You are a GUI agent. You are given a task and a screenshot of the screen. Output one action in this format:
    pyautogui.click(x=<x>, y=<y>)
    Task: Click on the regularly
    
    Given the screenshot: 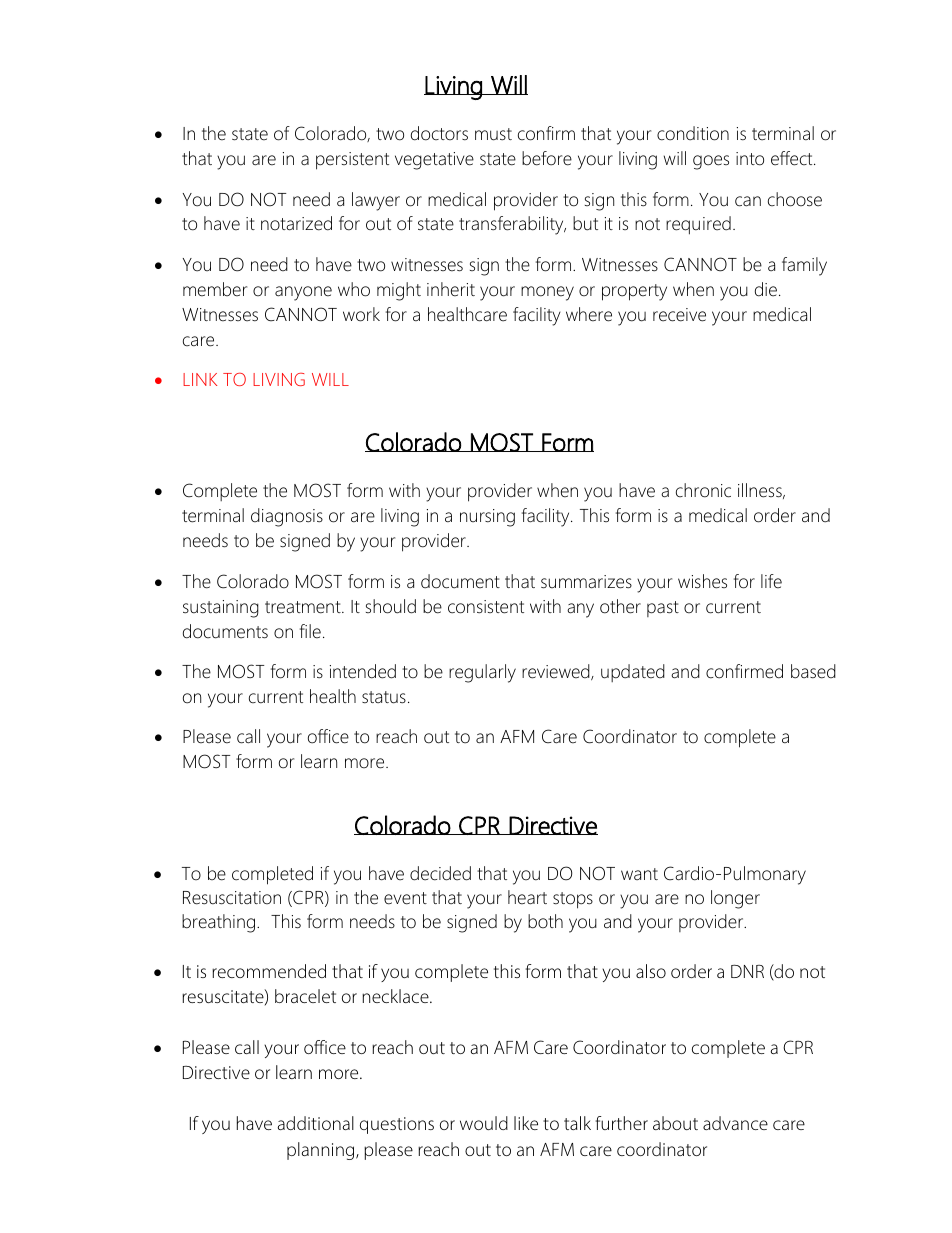 What is the action you would take?
    pyautogui.click(x=482, y=673)
